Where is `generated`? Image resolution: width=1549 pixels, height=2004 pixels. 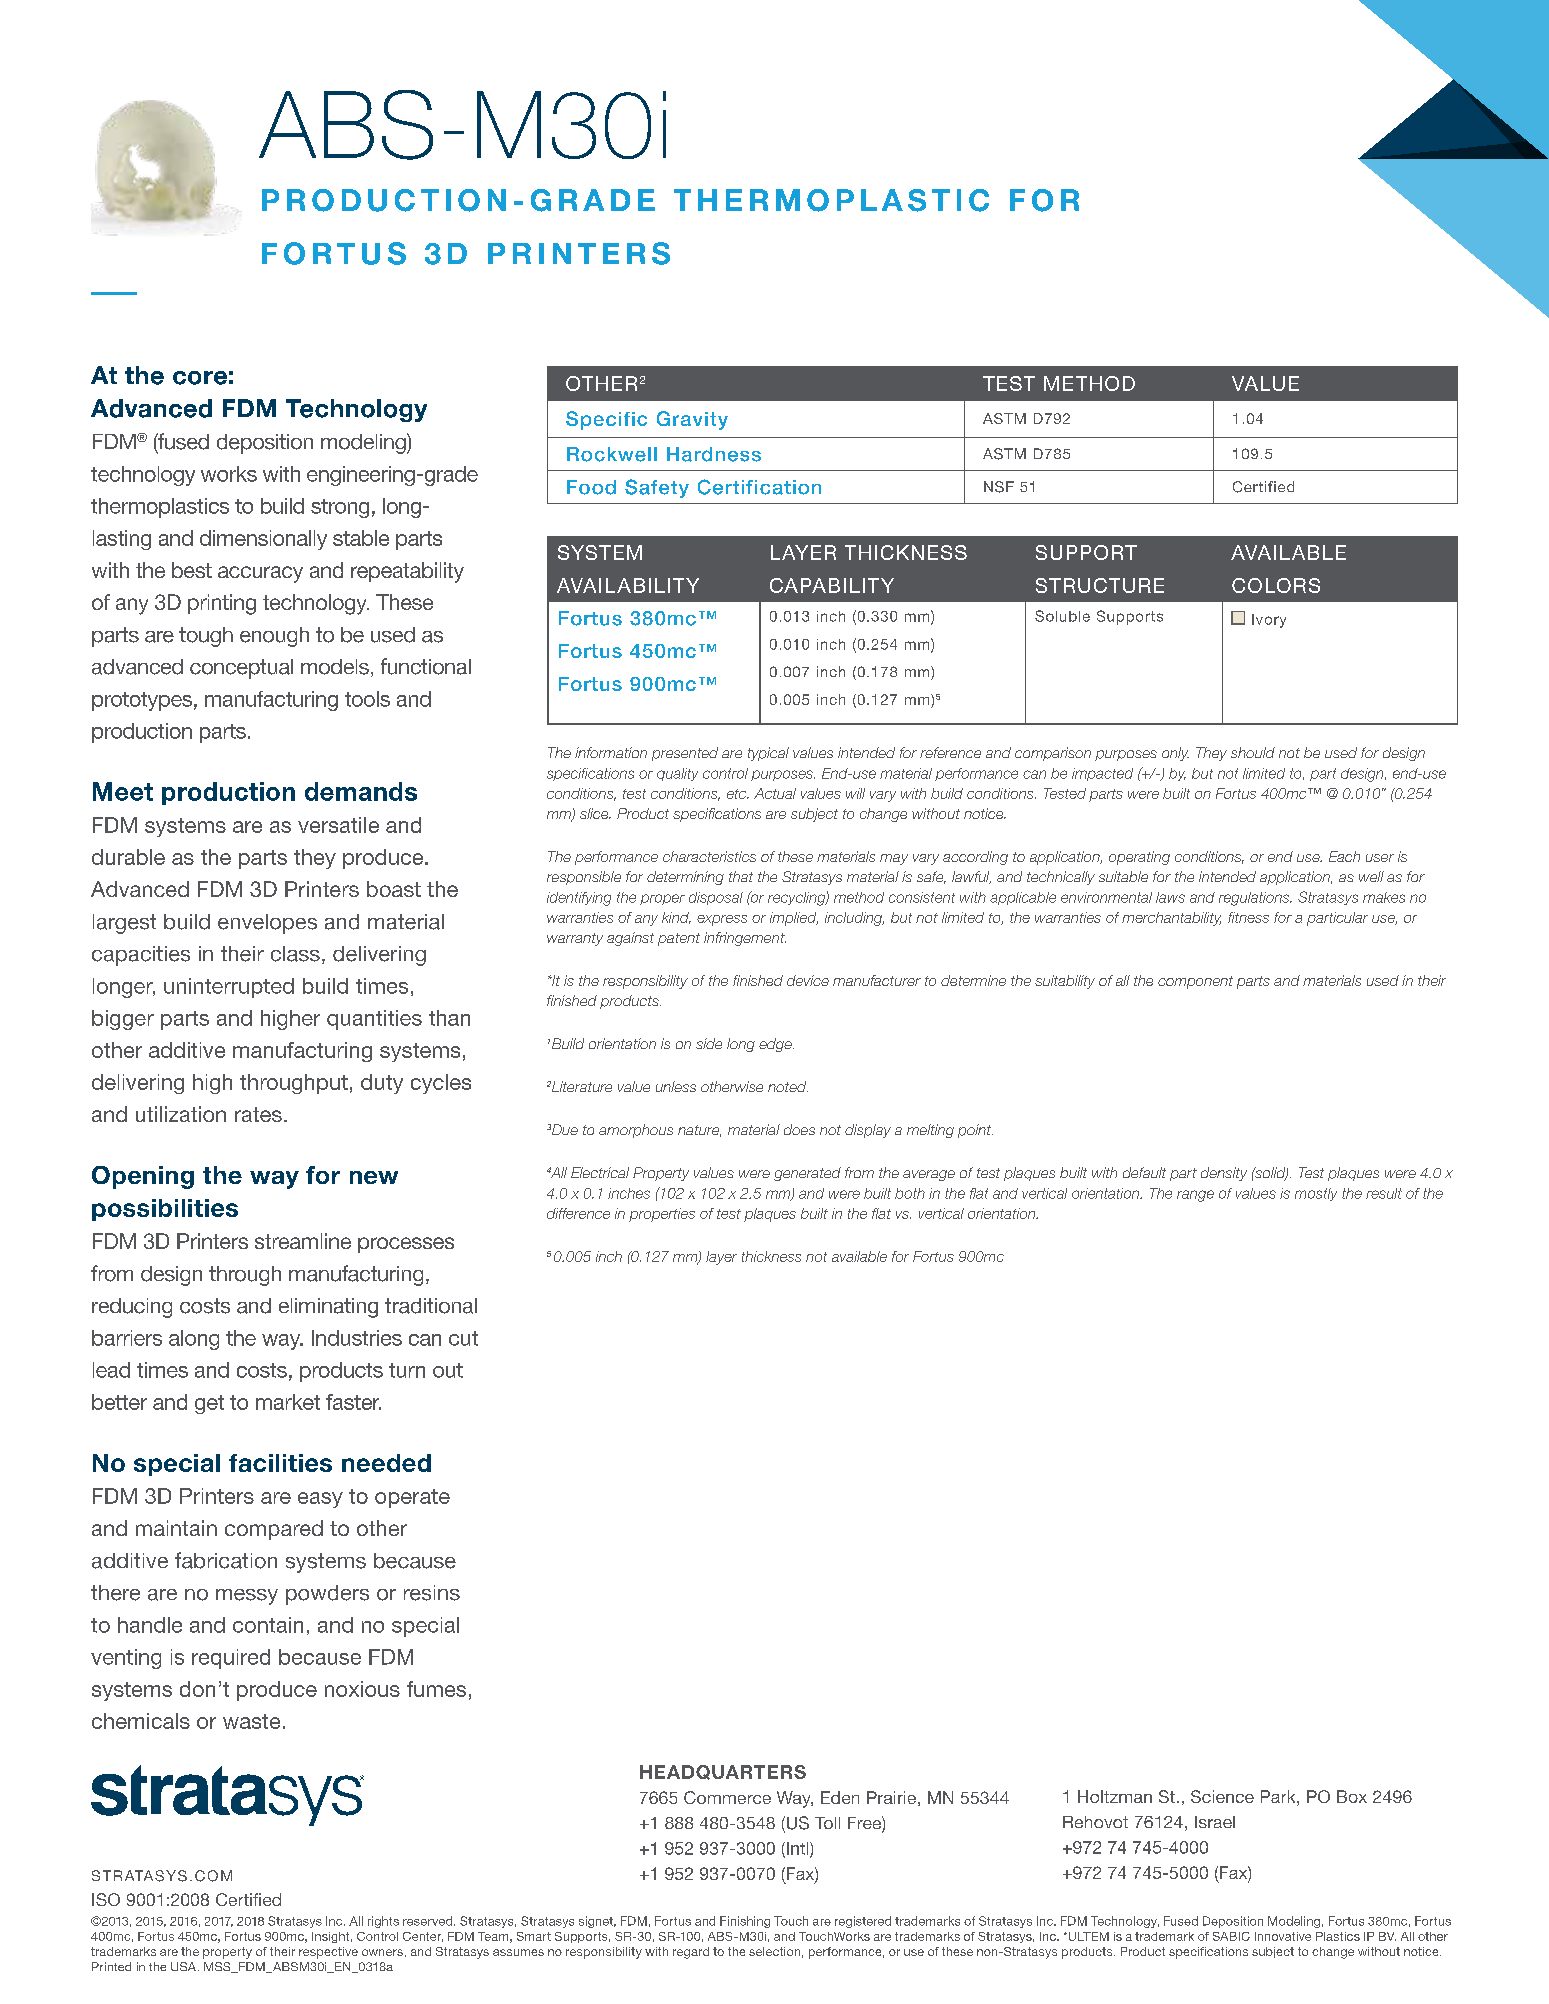
generated is located at coordinates (807, 1174).
